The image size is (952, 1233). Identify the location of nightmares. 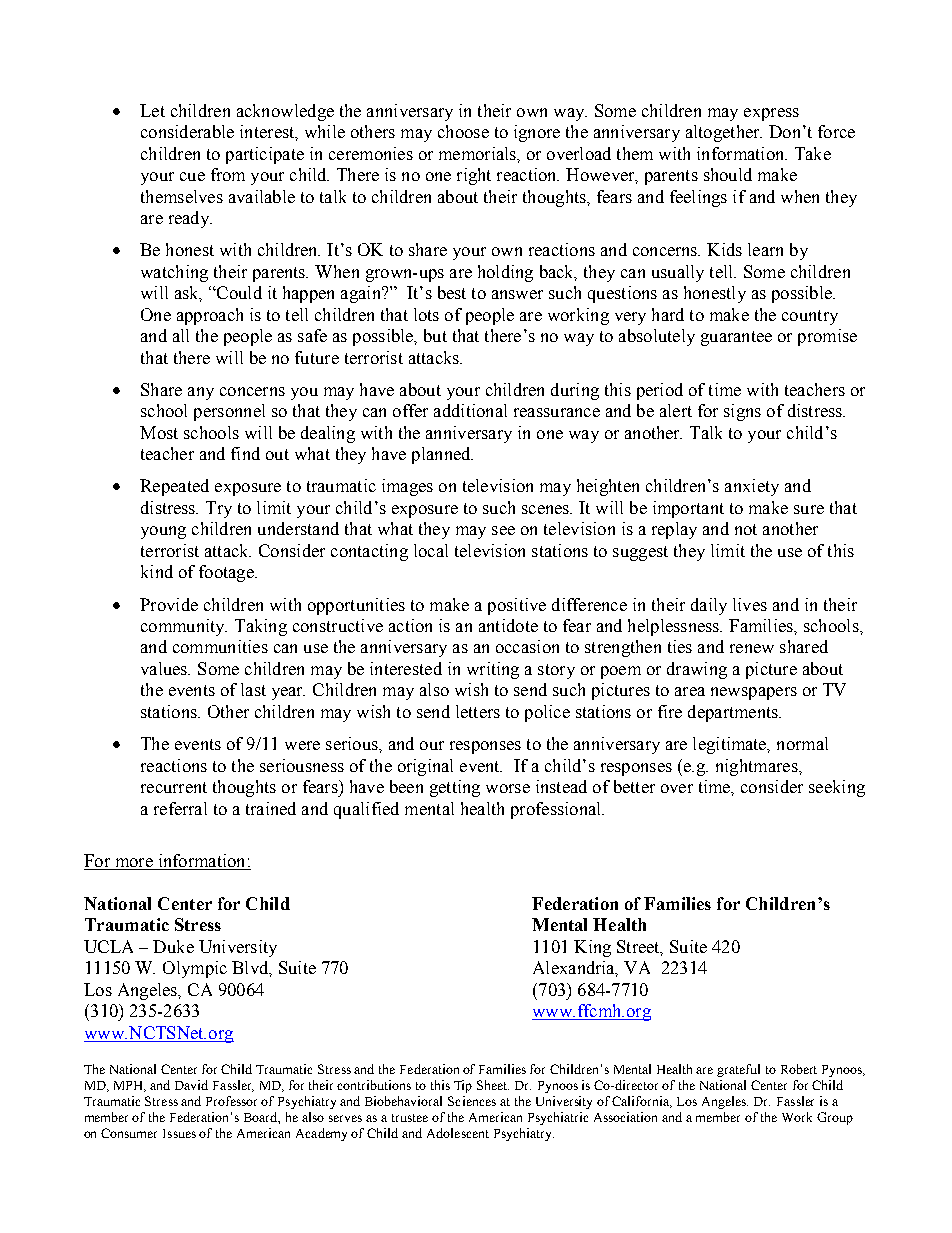
(758, 767).
